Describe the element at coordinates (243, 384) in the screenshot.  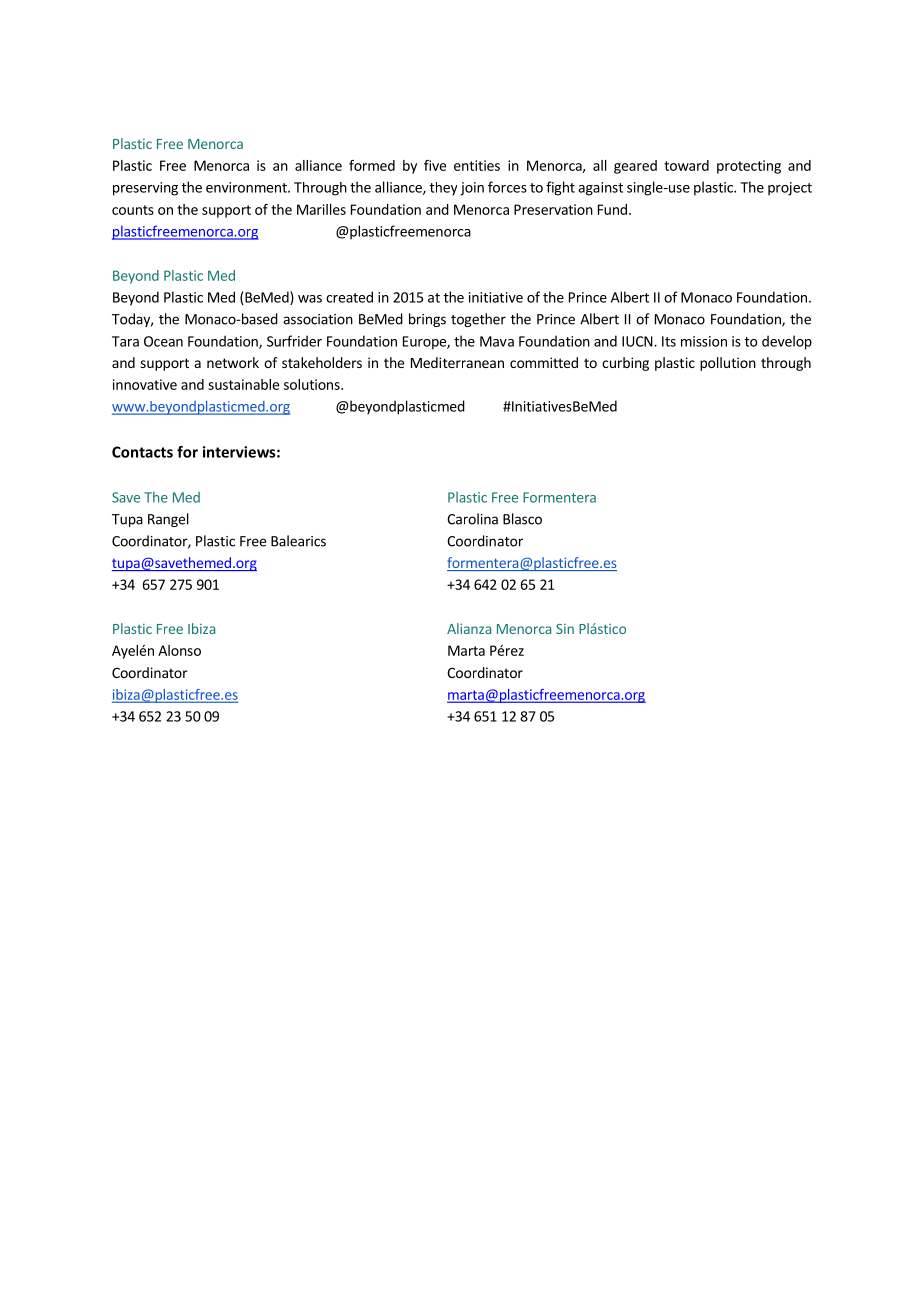
I see `sustainable` at that location.
